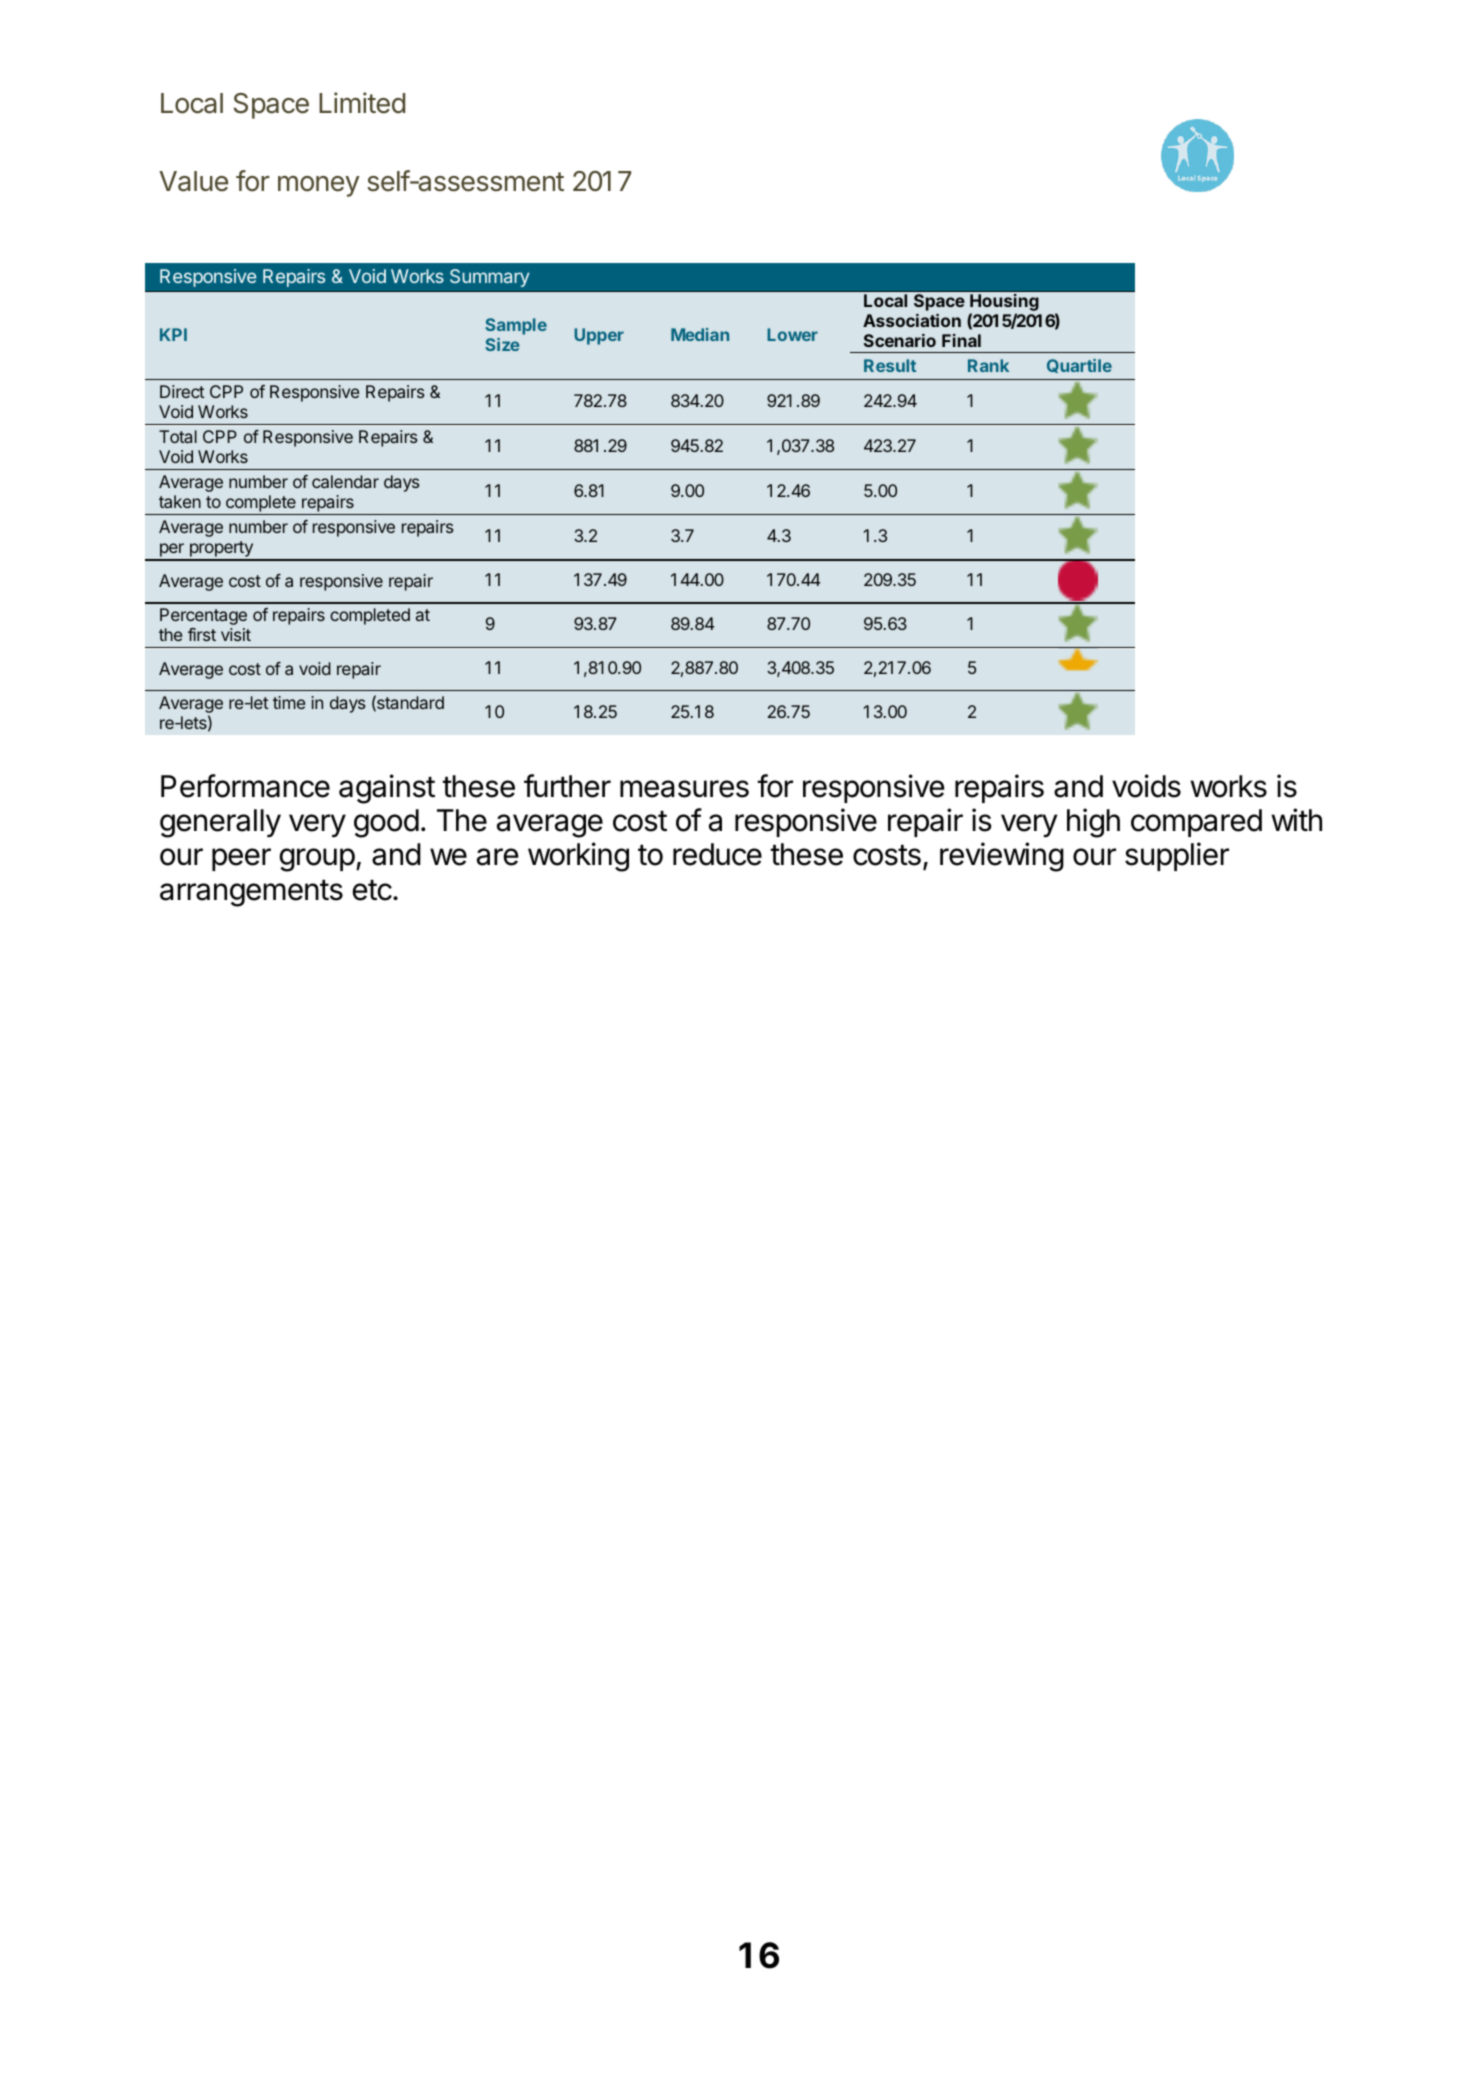 The width and height of the screenshot is (1481, 2095). What do you see at coordinates (362, 103) in the screenshot?
I see `Limited` at bounding box center [362, 103].
